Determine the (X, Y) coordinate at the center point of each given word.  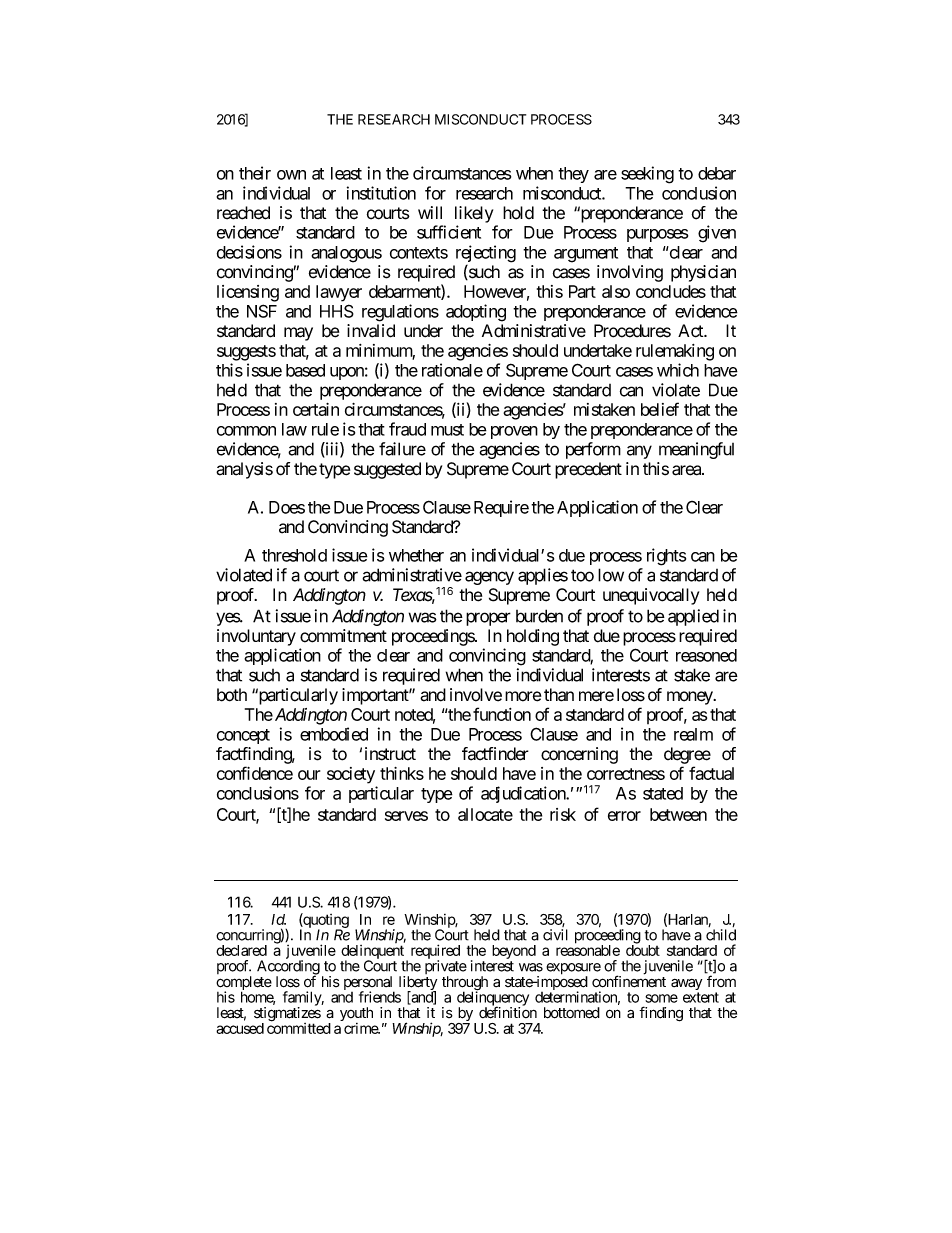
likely (474, 214)
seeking (647, 175)
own (291, 175)
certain (316, 409)
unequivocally (651, 596)
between (678, 814)
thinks (402, 773)
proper (488, 619)
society (351, 775)
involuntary (256, 637)
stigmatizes (287, 1015)
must (447, 430)
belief (660, 409)
